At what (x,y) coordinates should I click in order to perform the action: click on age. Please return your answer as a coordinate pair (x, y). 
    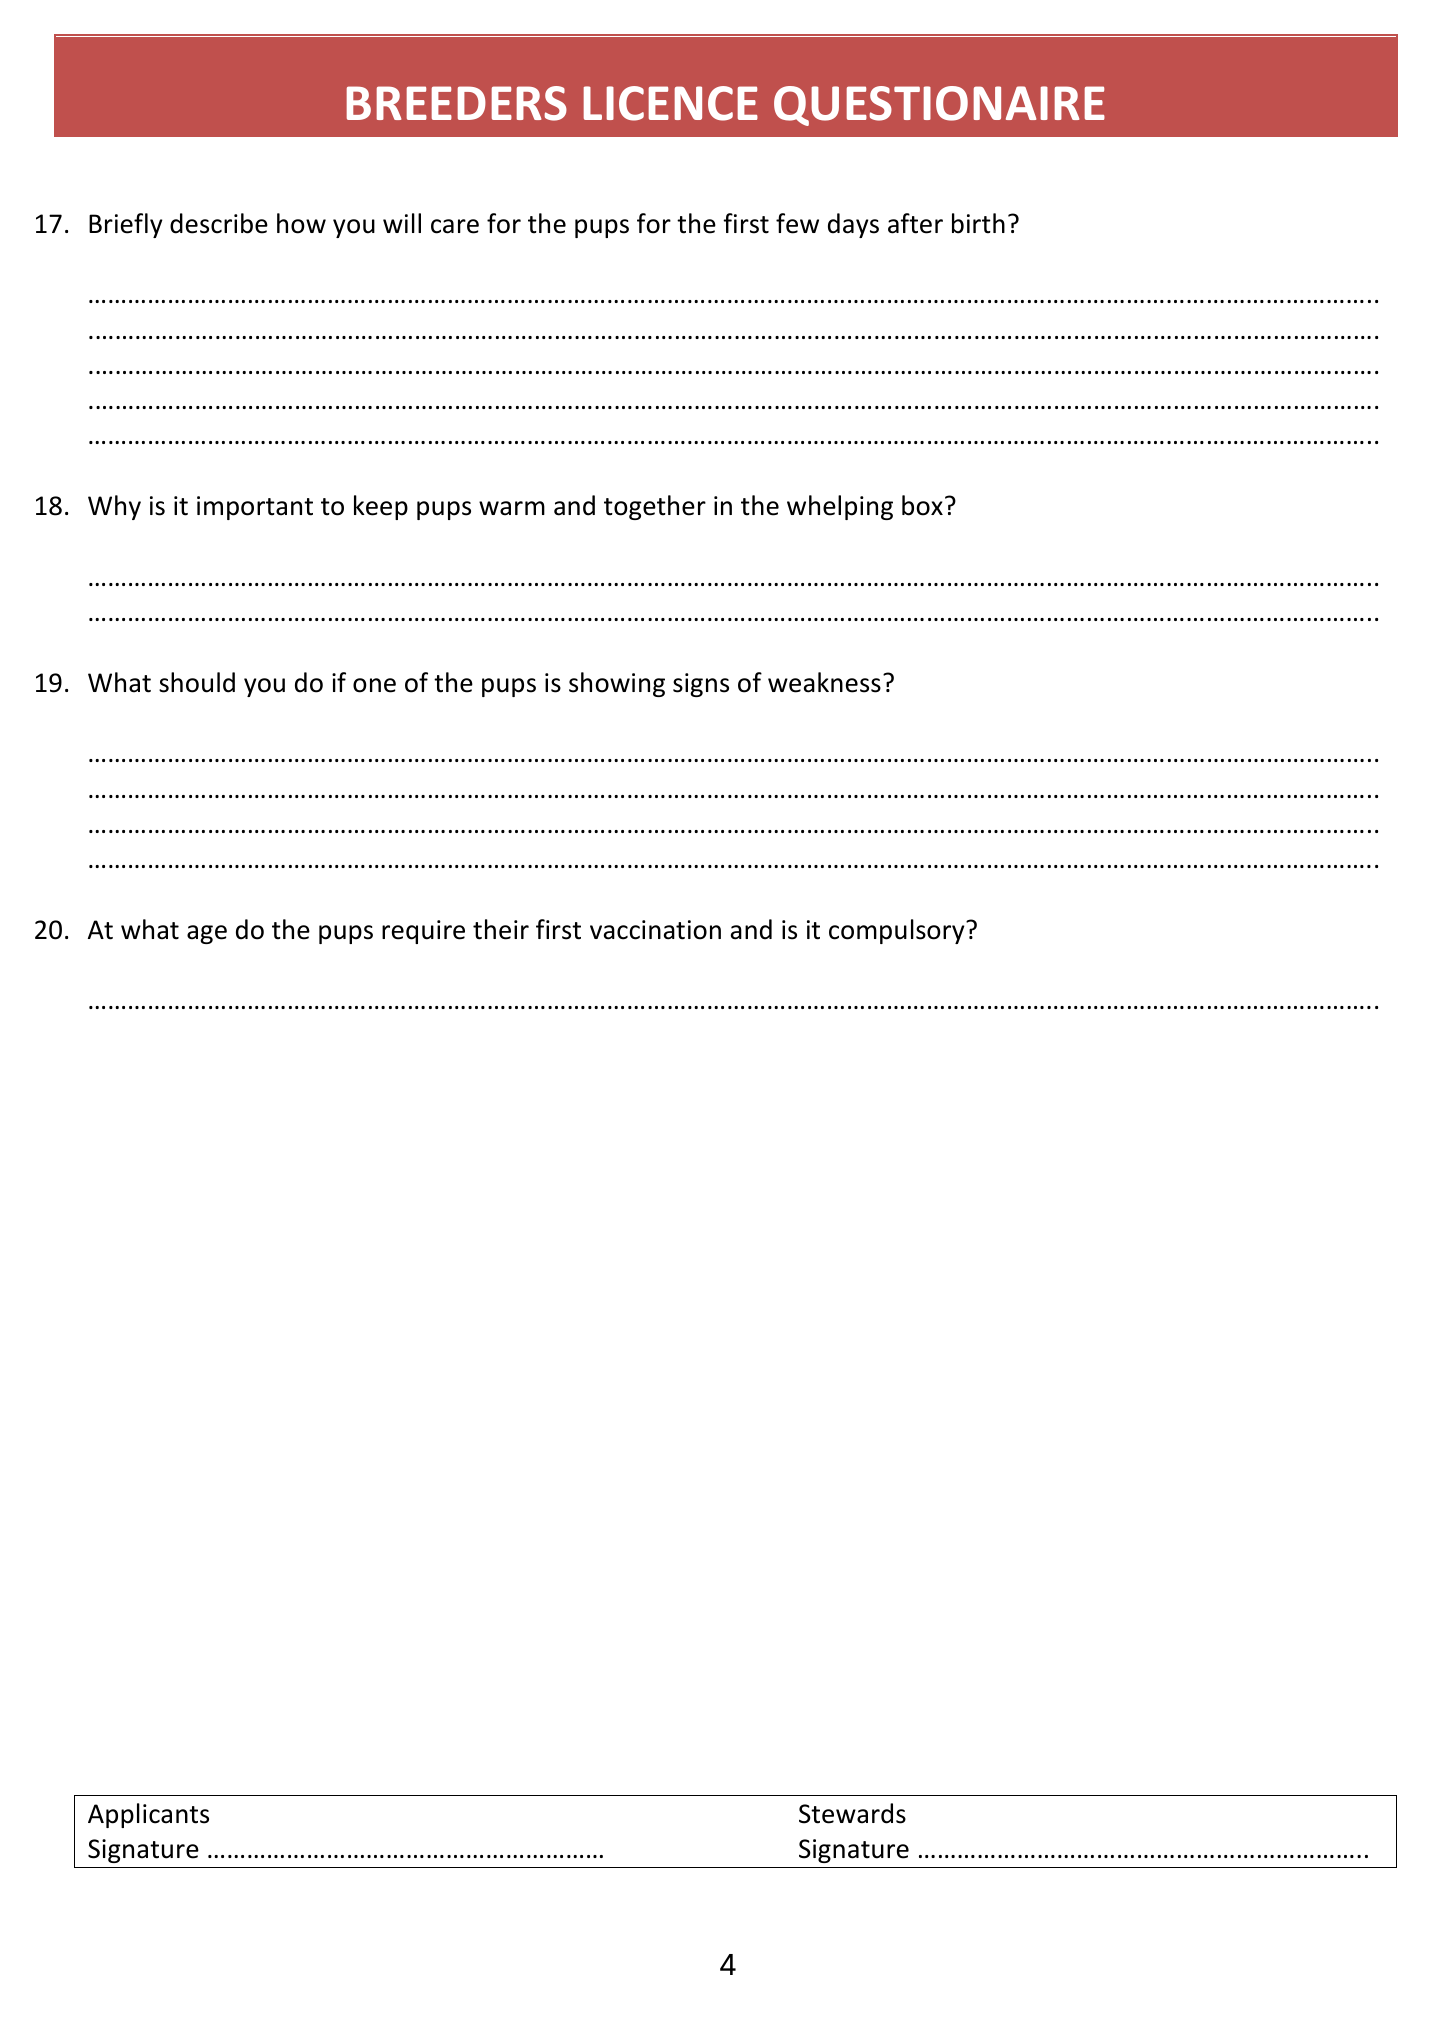
    Looking at the image, I should click on (207, 934).
